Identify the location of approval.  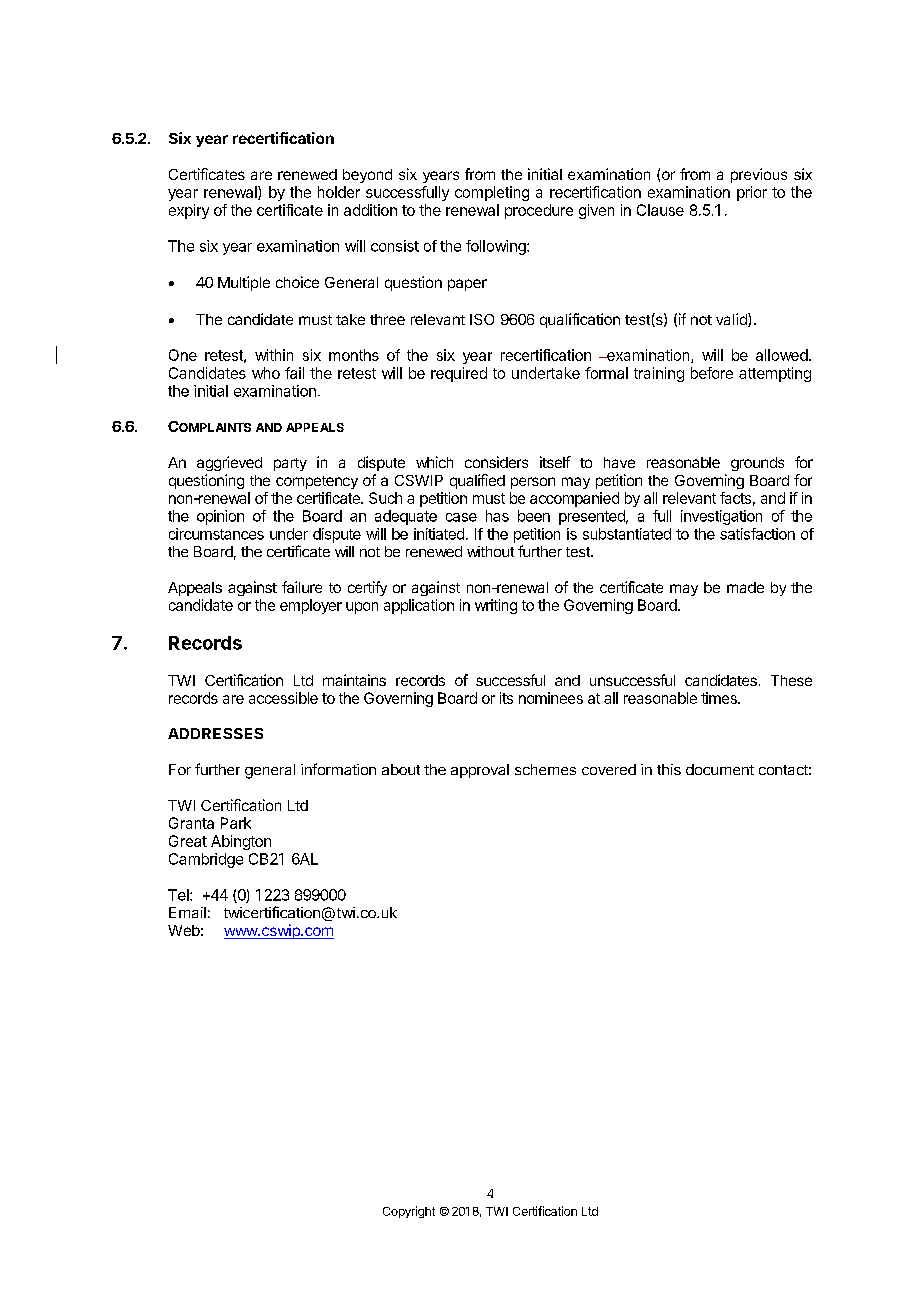
(480, 771).
